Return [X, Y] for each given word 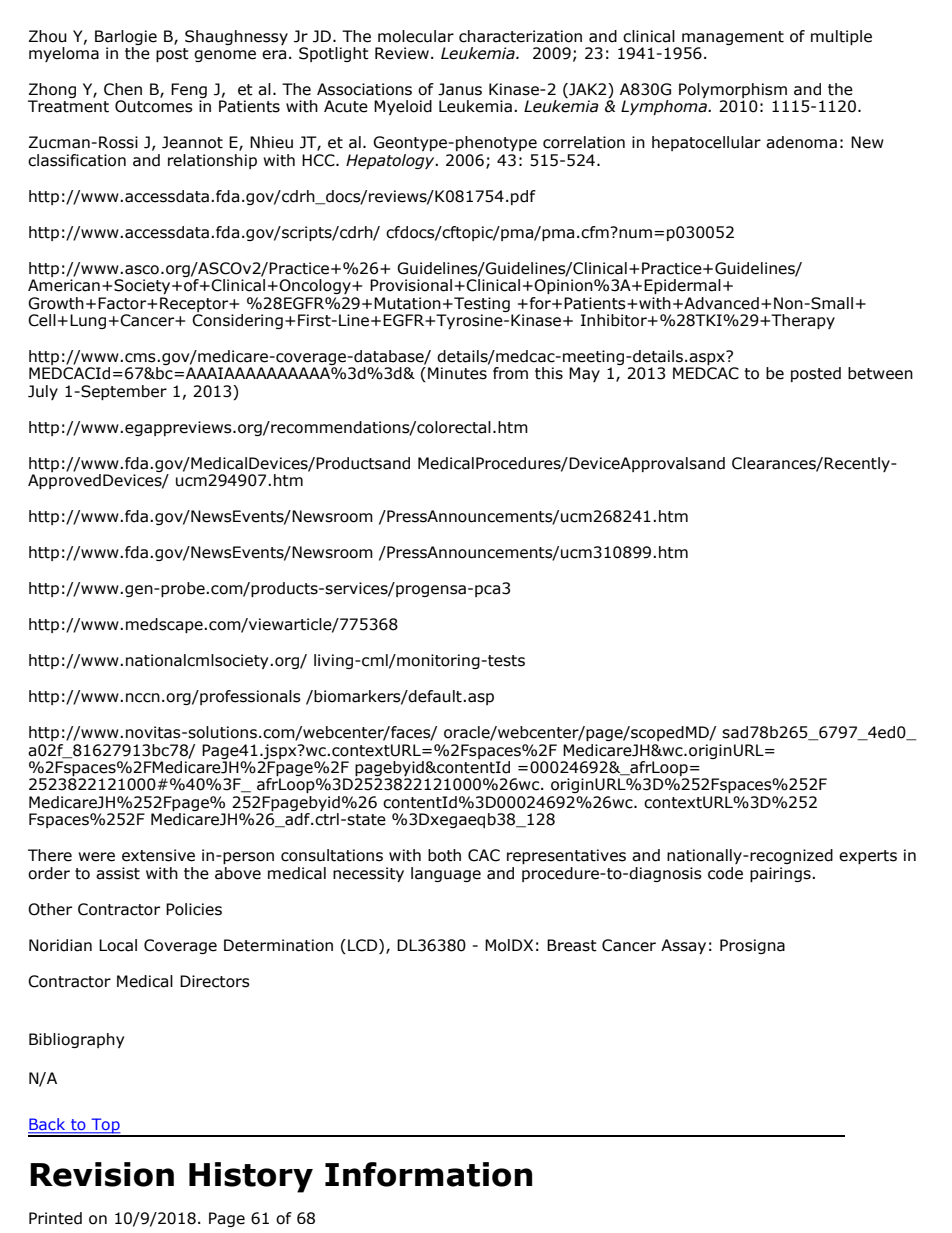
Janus [460, 89]
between [880, 373]
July [43, 392]
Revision [102, 1174]
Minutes [457, 373]
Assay [683, 946]
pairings [781, 874]
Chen [123, 89]
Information [428, 1174]
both [444, 855]
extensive [158, 855]
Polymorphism [733, 92]
